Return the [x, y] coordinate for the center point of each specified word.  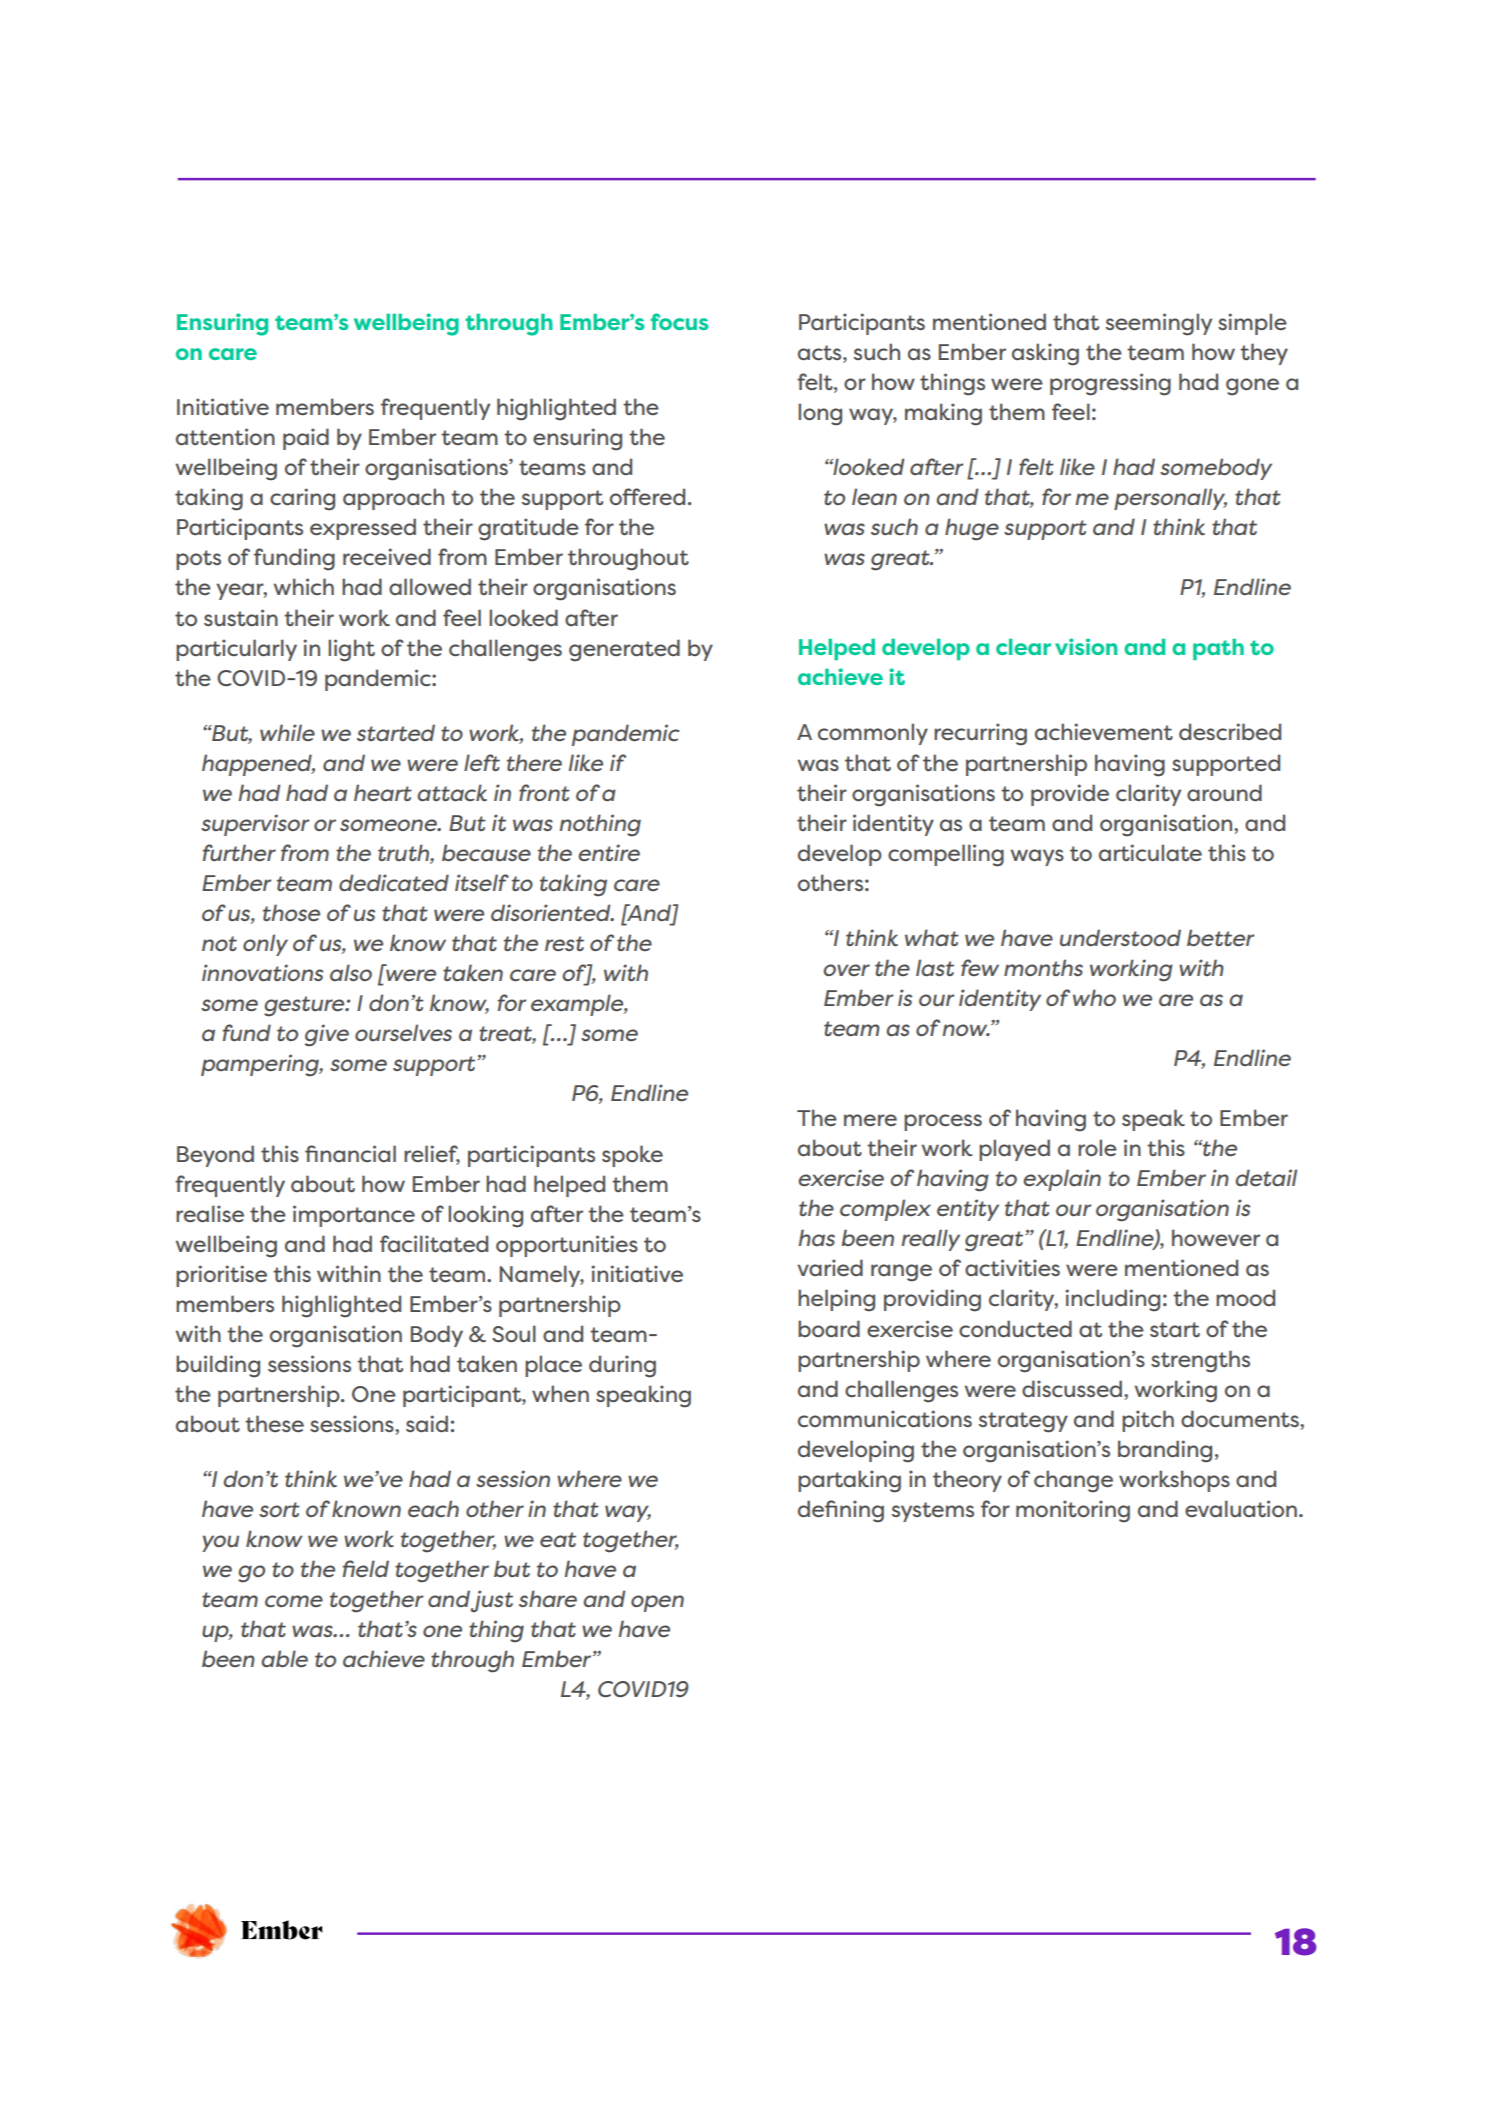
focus [679, 321]
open [657, 1603]
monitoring [1073, 1511]
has [817, 1237]
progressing [1110, 384]
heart [383, 792]
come [294, 1601]
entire [609, 852]
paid [306, 439]
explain [1062, 1180]
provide [1070, 795]
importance [354, 1216]
